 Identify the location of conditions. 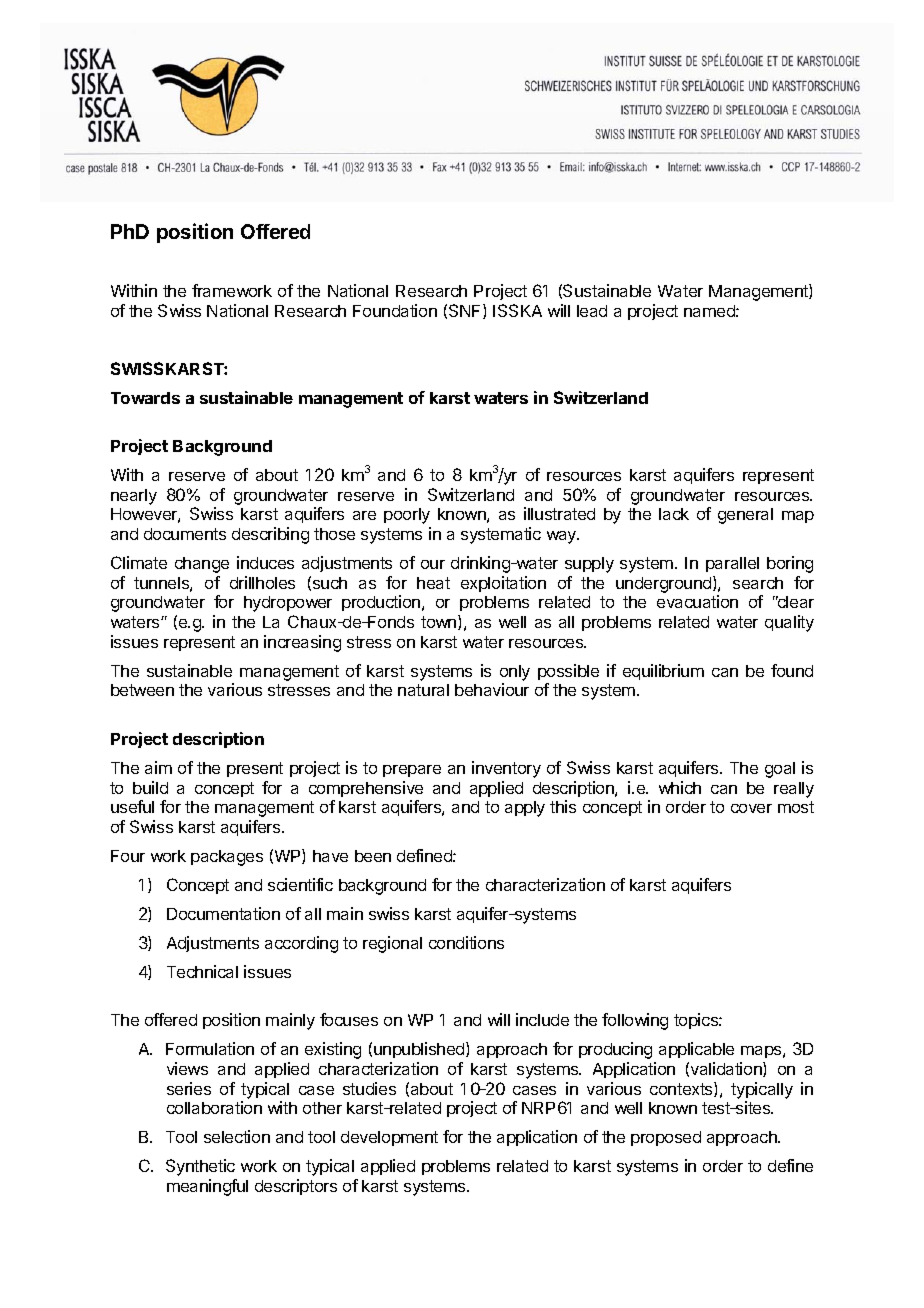
(466, 942).
